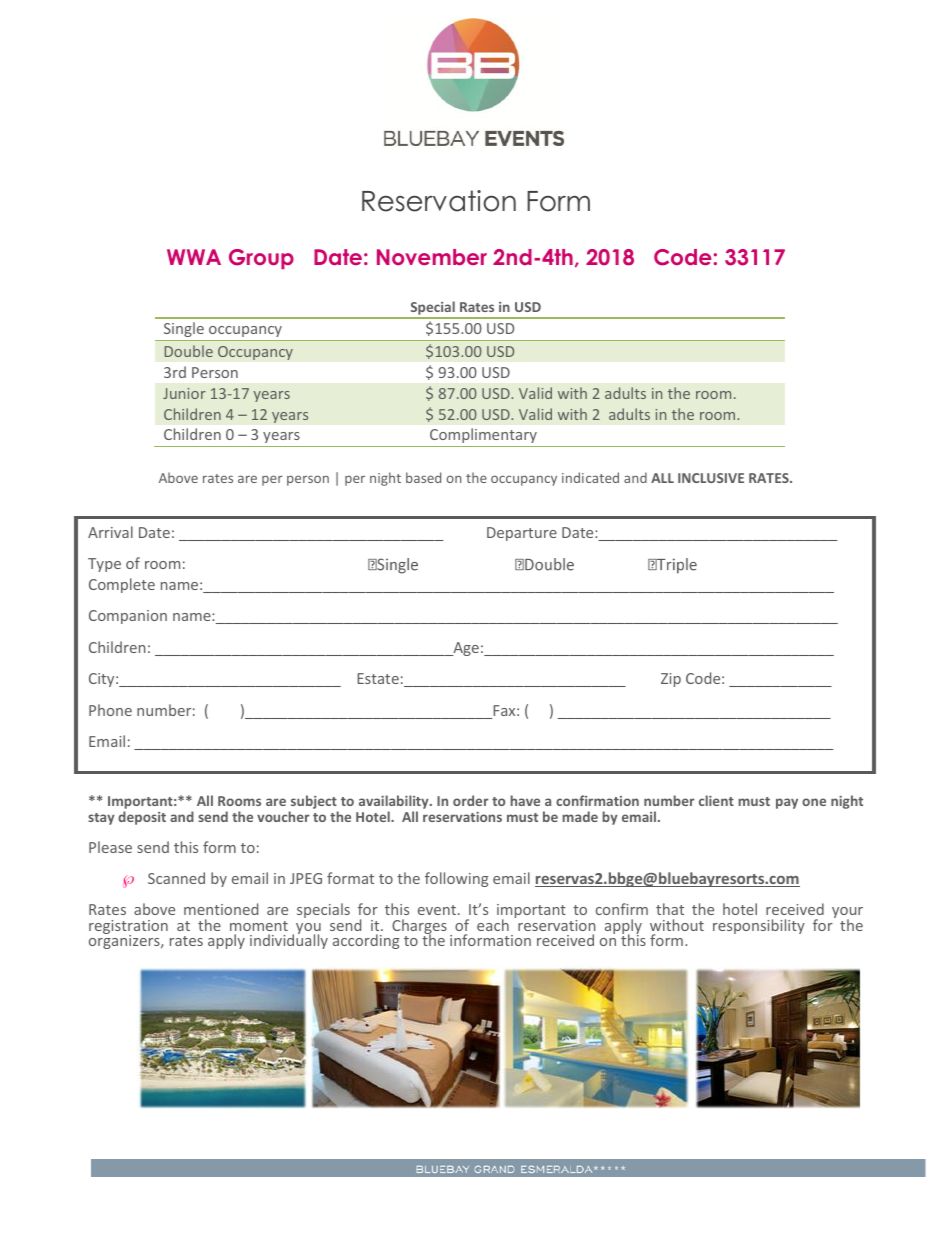 Image resolution: width=952 pixels, height=1233 pixels. What do you see at coordinates (716, 800) in the document?
I see `client` at bounding box center [716, 800].
